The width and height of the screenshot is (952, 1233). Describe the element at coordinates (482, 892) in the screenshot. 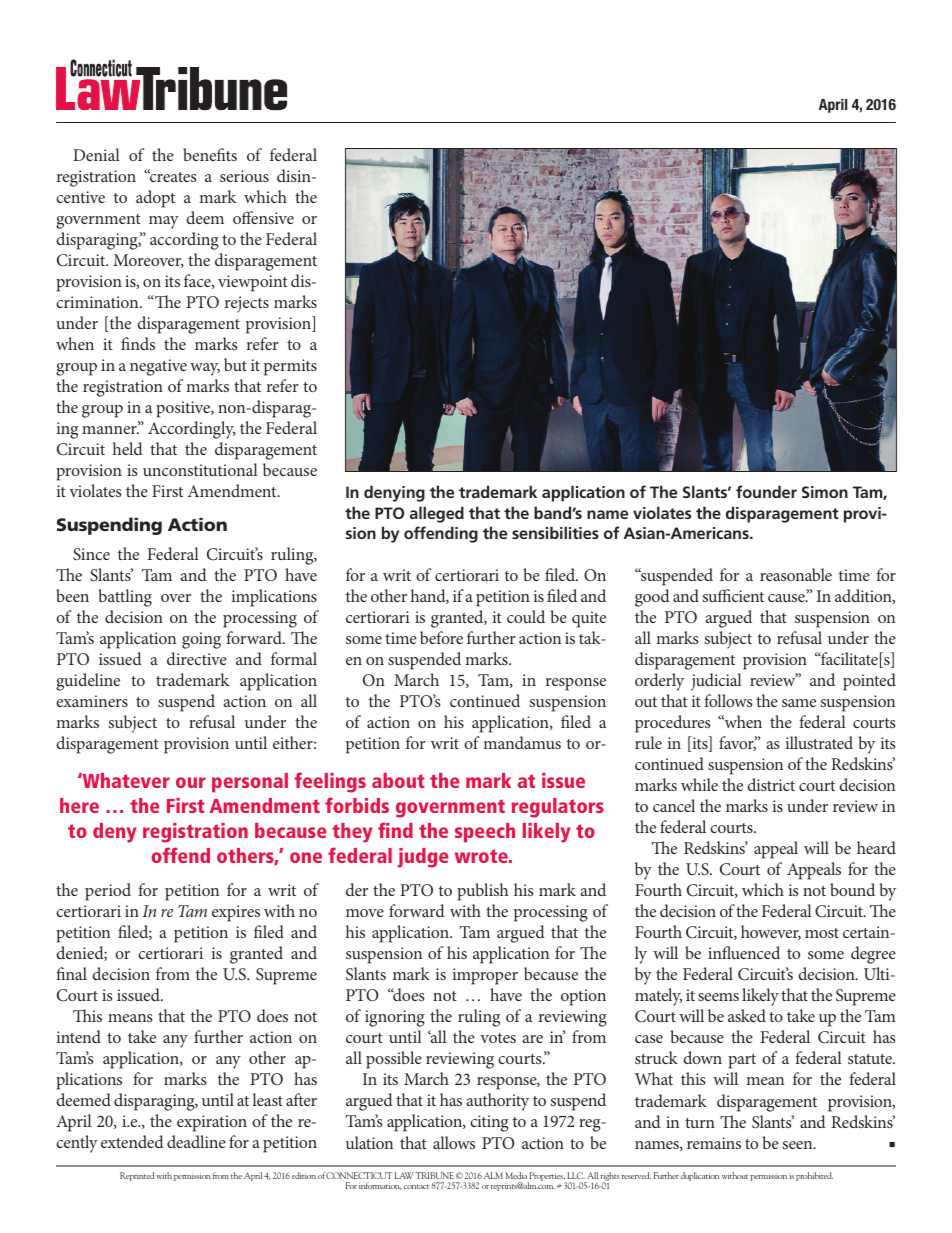

I see `publish` at that location.
